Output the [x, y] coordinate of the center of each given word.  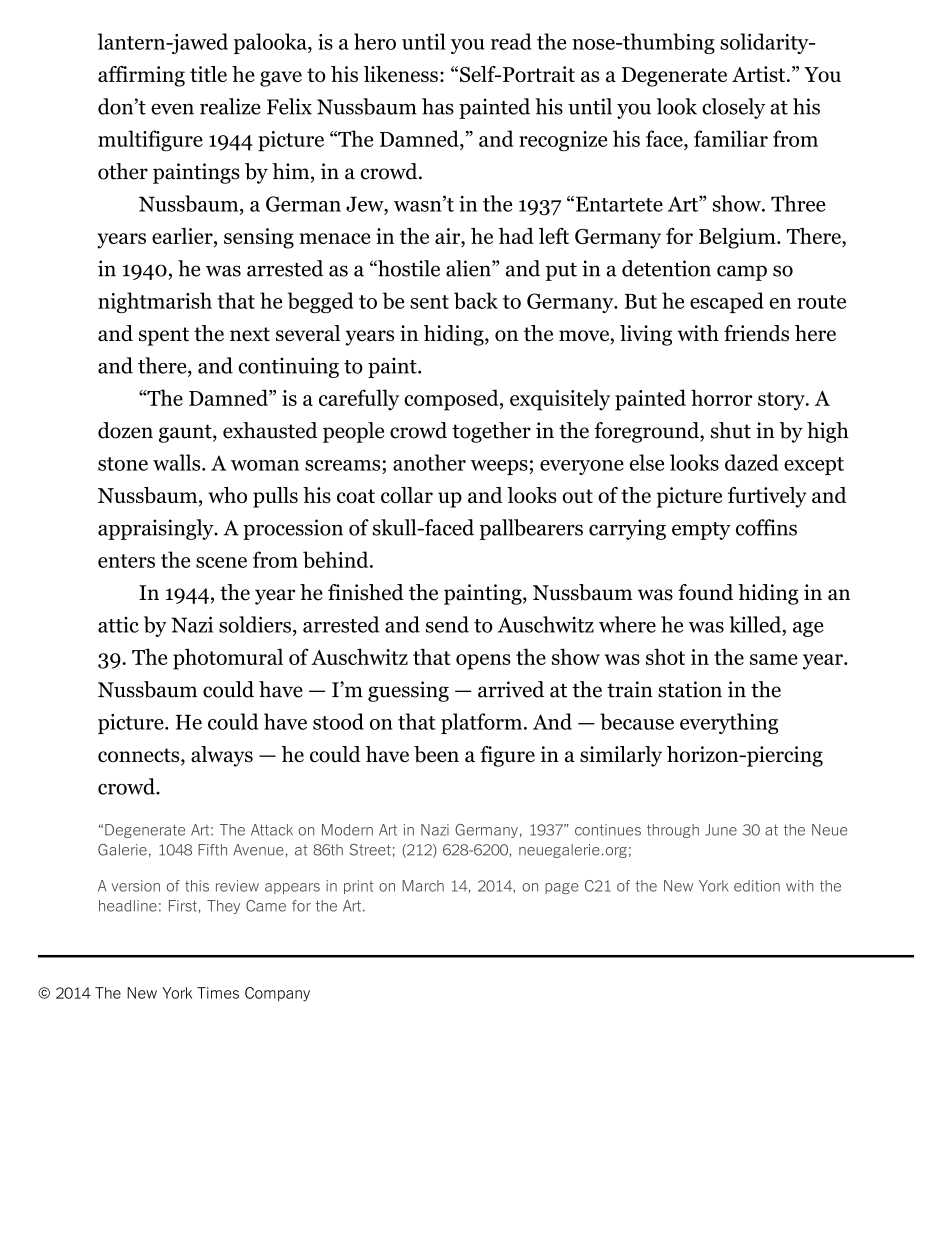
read [511, 41]
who [227, 495]
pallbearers [531, 529]
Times [218, 993]
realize [230, 106]
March [423, 886]
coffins [766, 527]
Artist [760, 74]
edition [757, 886]
